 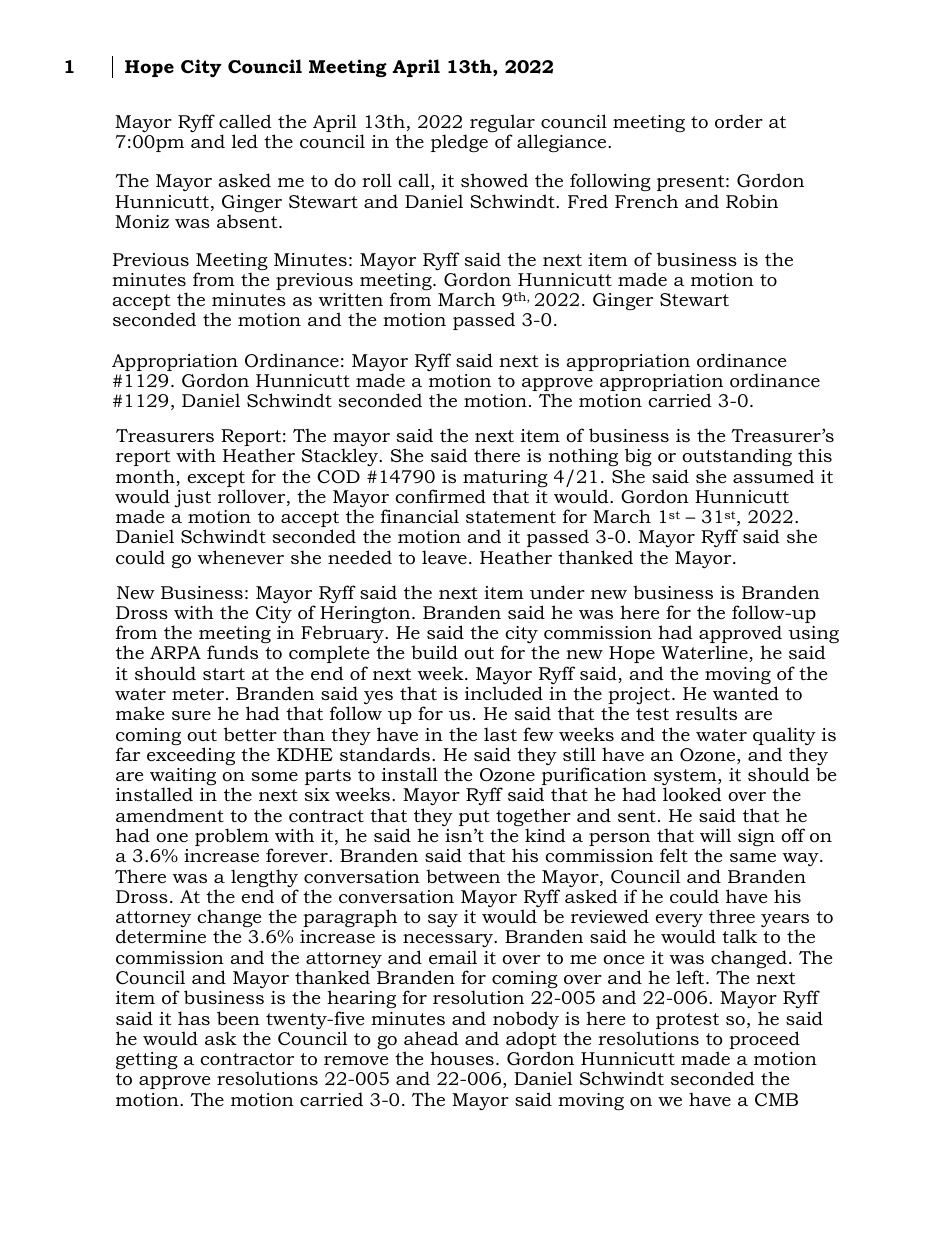 What do you see at coordinates (147, 1060) in the page?
I see `getting` at bounding box center [147, 1060].
